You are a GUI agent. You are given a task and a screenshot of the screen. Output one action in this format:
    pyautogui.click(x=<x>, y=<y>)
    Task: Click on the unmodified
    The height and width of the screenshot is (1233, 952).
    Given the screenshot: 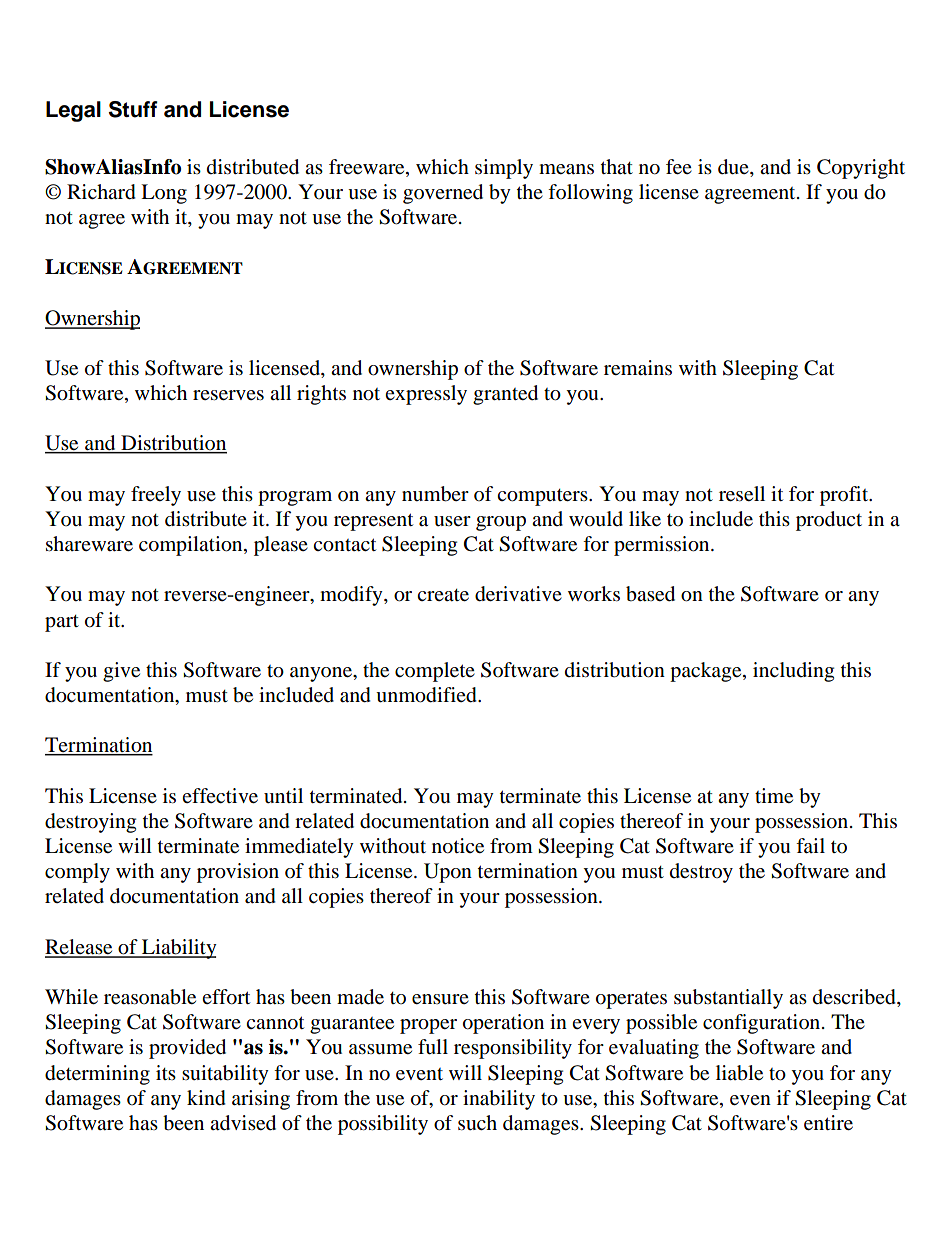 What is the action you would take?
    pyautogui.click(x=427, y=695)
